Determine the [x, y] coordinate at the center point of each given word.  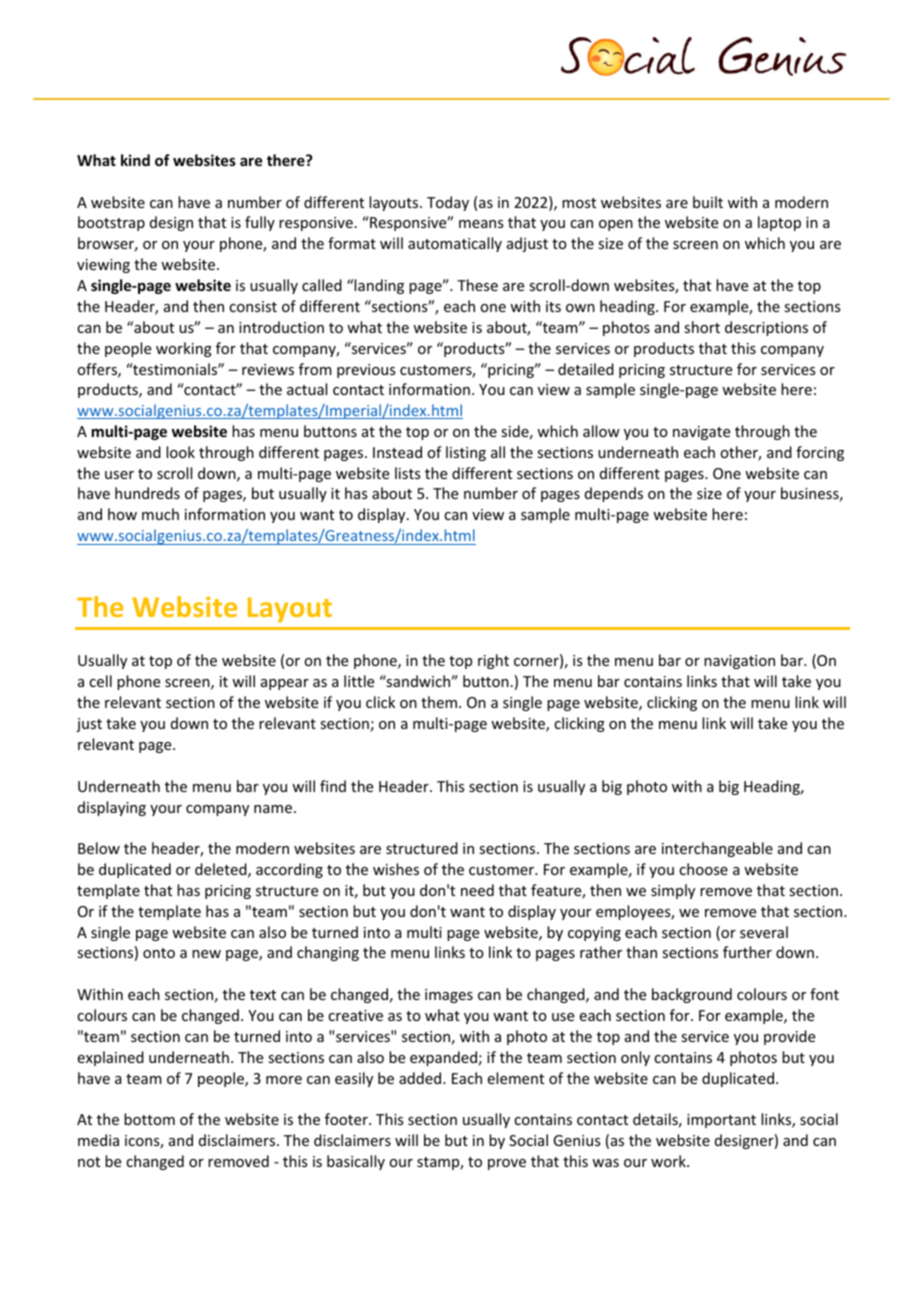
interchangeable [717, 849]
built [708, 202]
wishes [396, 869]
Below [99, 848]
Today [448, 203]
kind [135, 160]
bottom [149, 1119]
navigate [701, 433]
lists [407, 473]
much [160, 514]
